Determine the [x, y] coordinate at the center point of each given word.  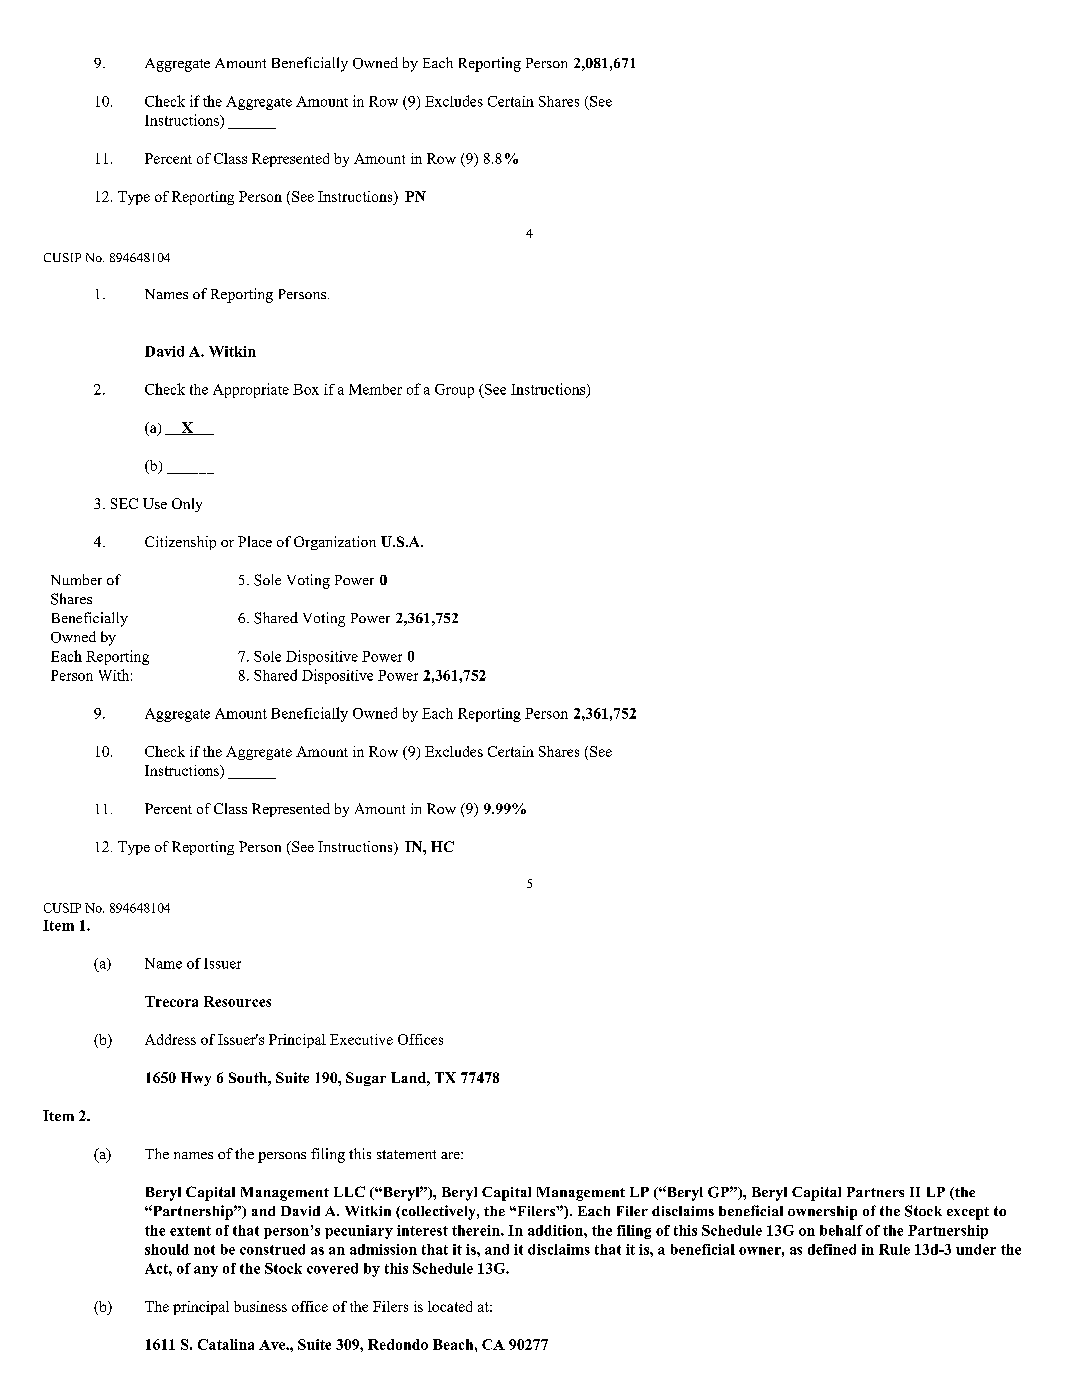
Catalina [226, 1344]
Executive [361, 1039]
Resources [237, 1001]
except [968, 1213]
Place [255, 541]
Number [76, 579]
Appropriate [251, 390]
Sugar [366, 1079]
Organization [335, 543]
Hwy [196, 1079]
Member [375, 389]
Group [454, 391]
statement [406, 1154]
